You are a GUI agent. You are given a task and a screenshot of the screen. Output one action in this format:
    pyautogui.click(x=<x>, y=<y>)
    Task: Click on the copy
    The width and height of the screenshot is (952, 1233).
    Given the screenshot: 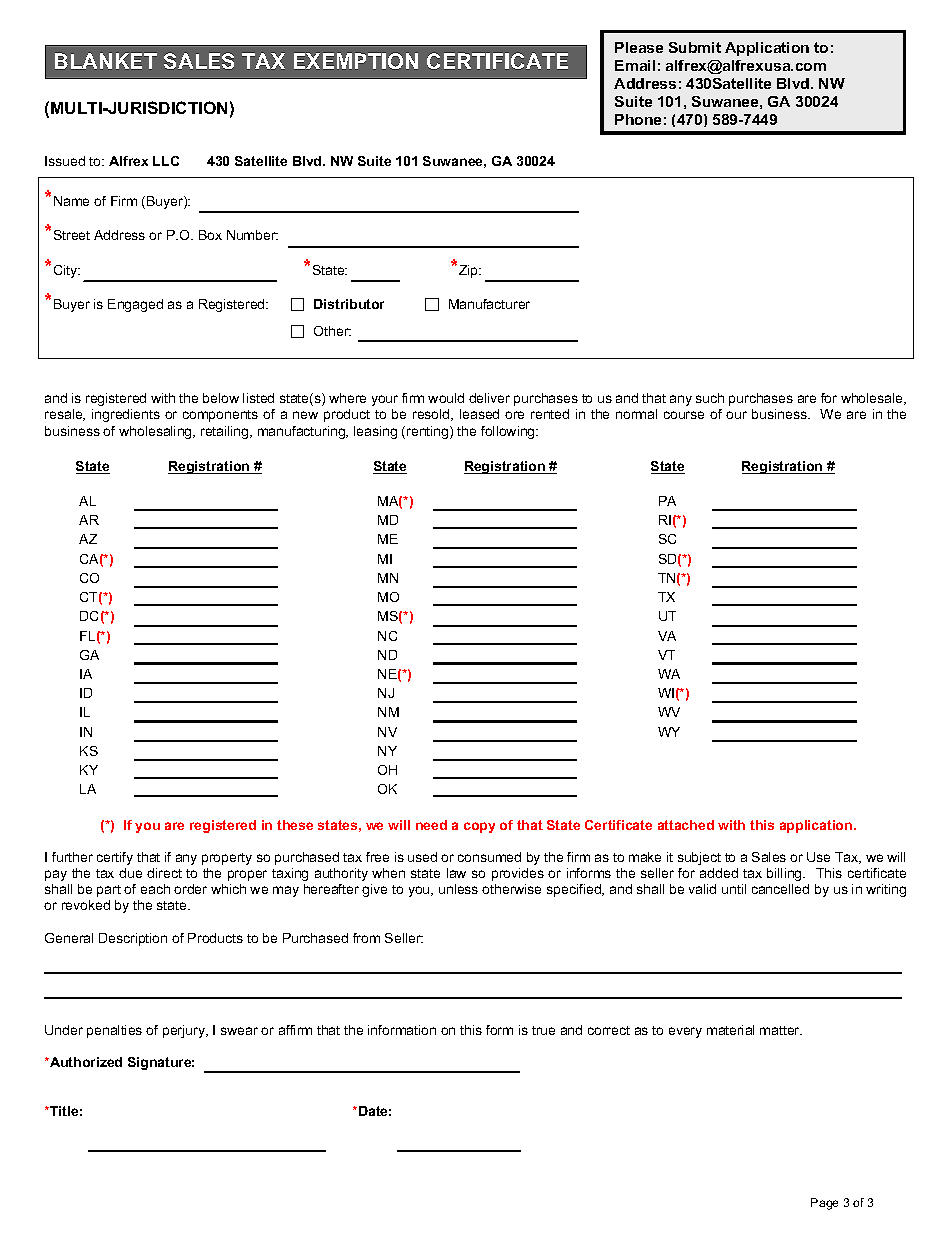 What is the action you would take?
    pyautogui.click(x=479, y=827)
